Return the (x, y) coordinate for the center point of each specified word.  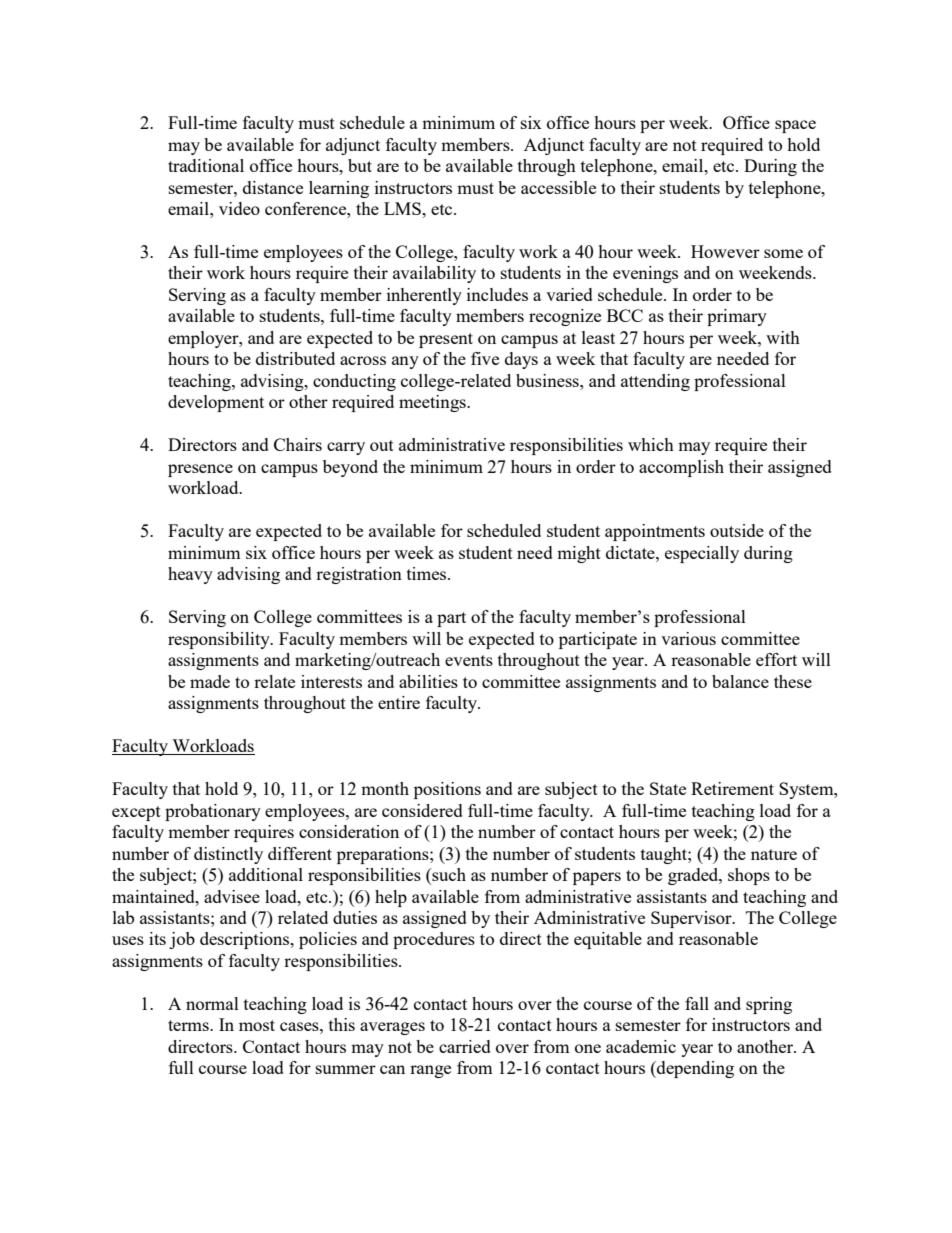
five (485, 358)
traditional (206, 165)
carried (465, 1046)
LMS (403, 208)
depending (694, 1069)
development (216, 403)
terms (189, 1025)
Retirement (732, 788)
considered (422, 810)
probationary (213, 812)
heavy (190, 575)
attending (655, 382)
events (469, 660)
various (688, 638)
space (795, 126)
